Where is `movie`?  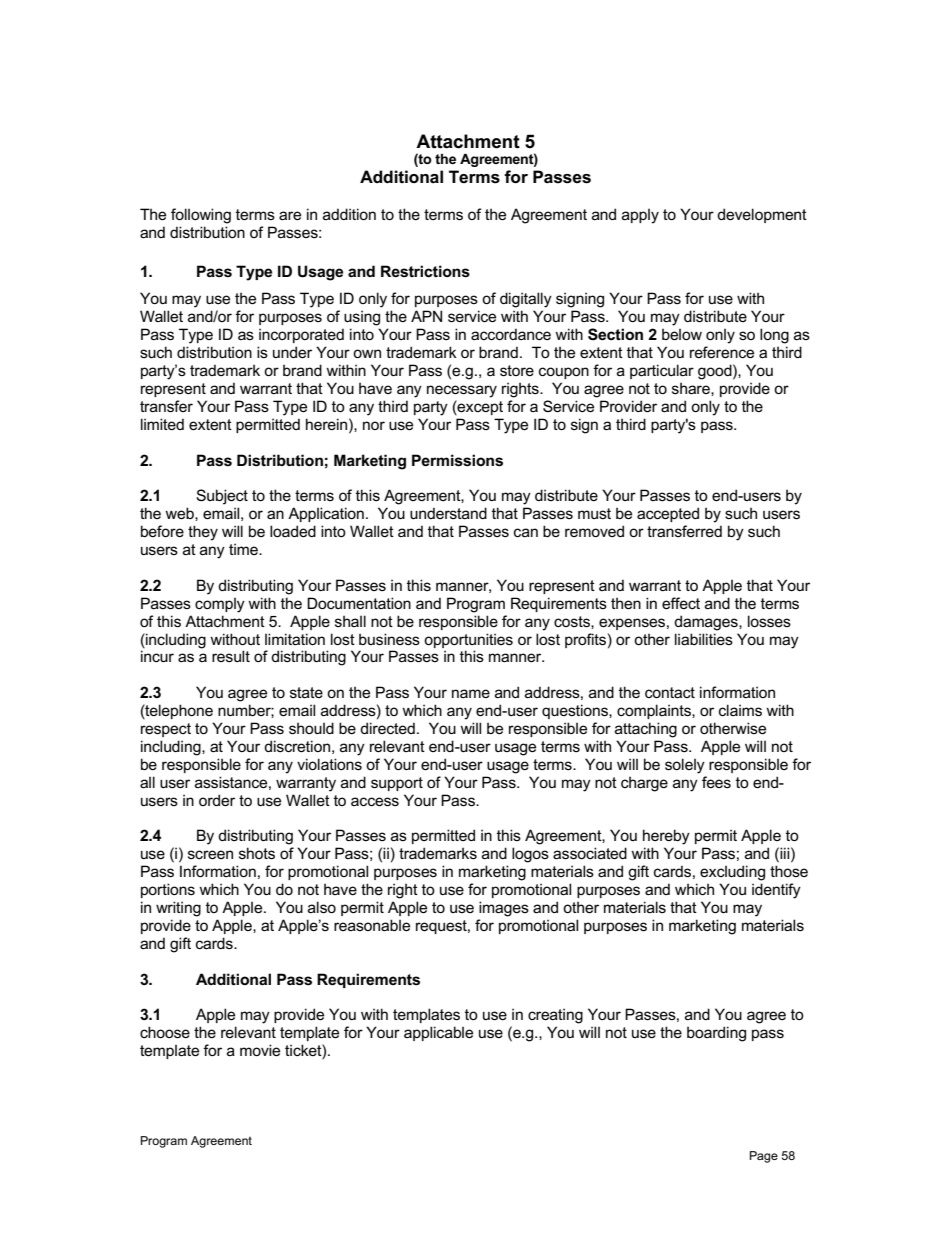
movie is located at coordinates (260, 1050).
